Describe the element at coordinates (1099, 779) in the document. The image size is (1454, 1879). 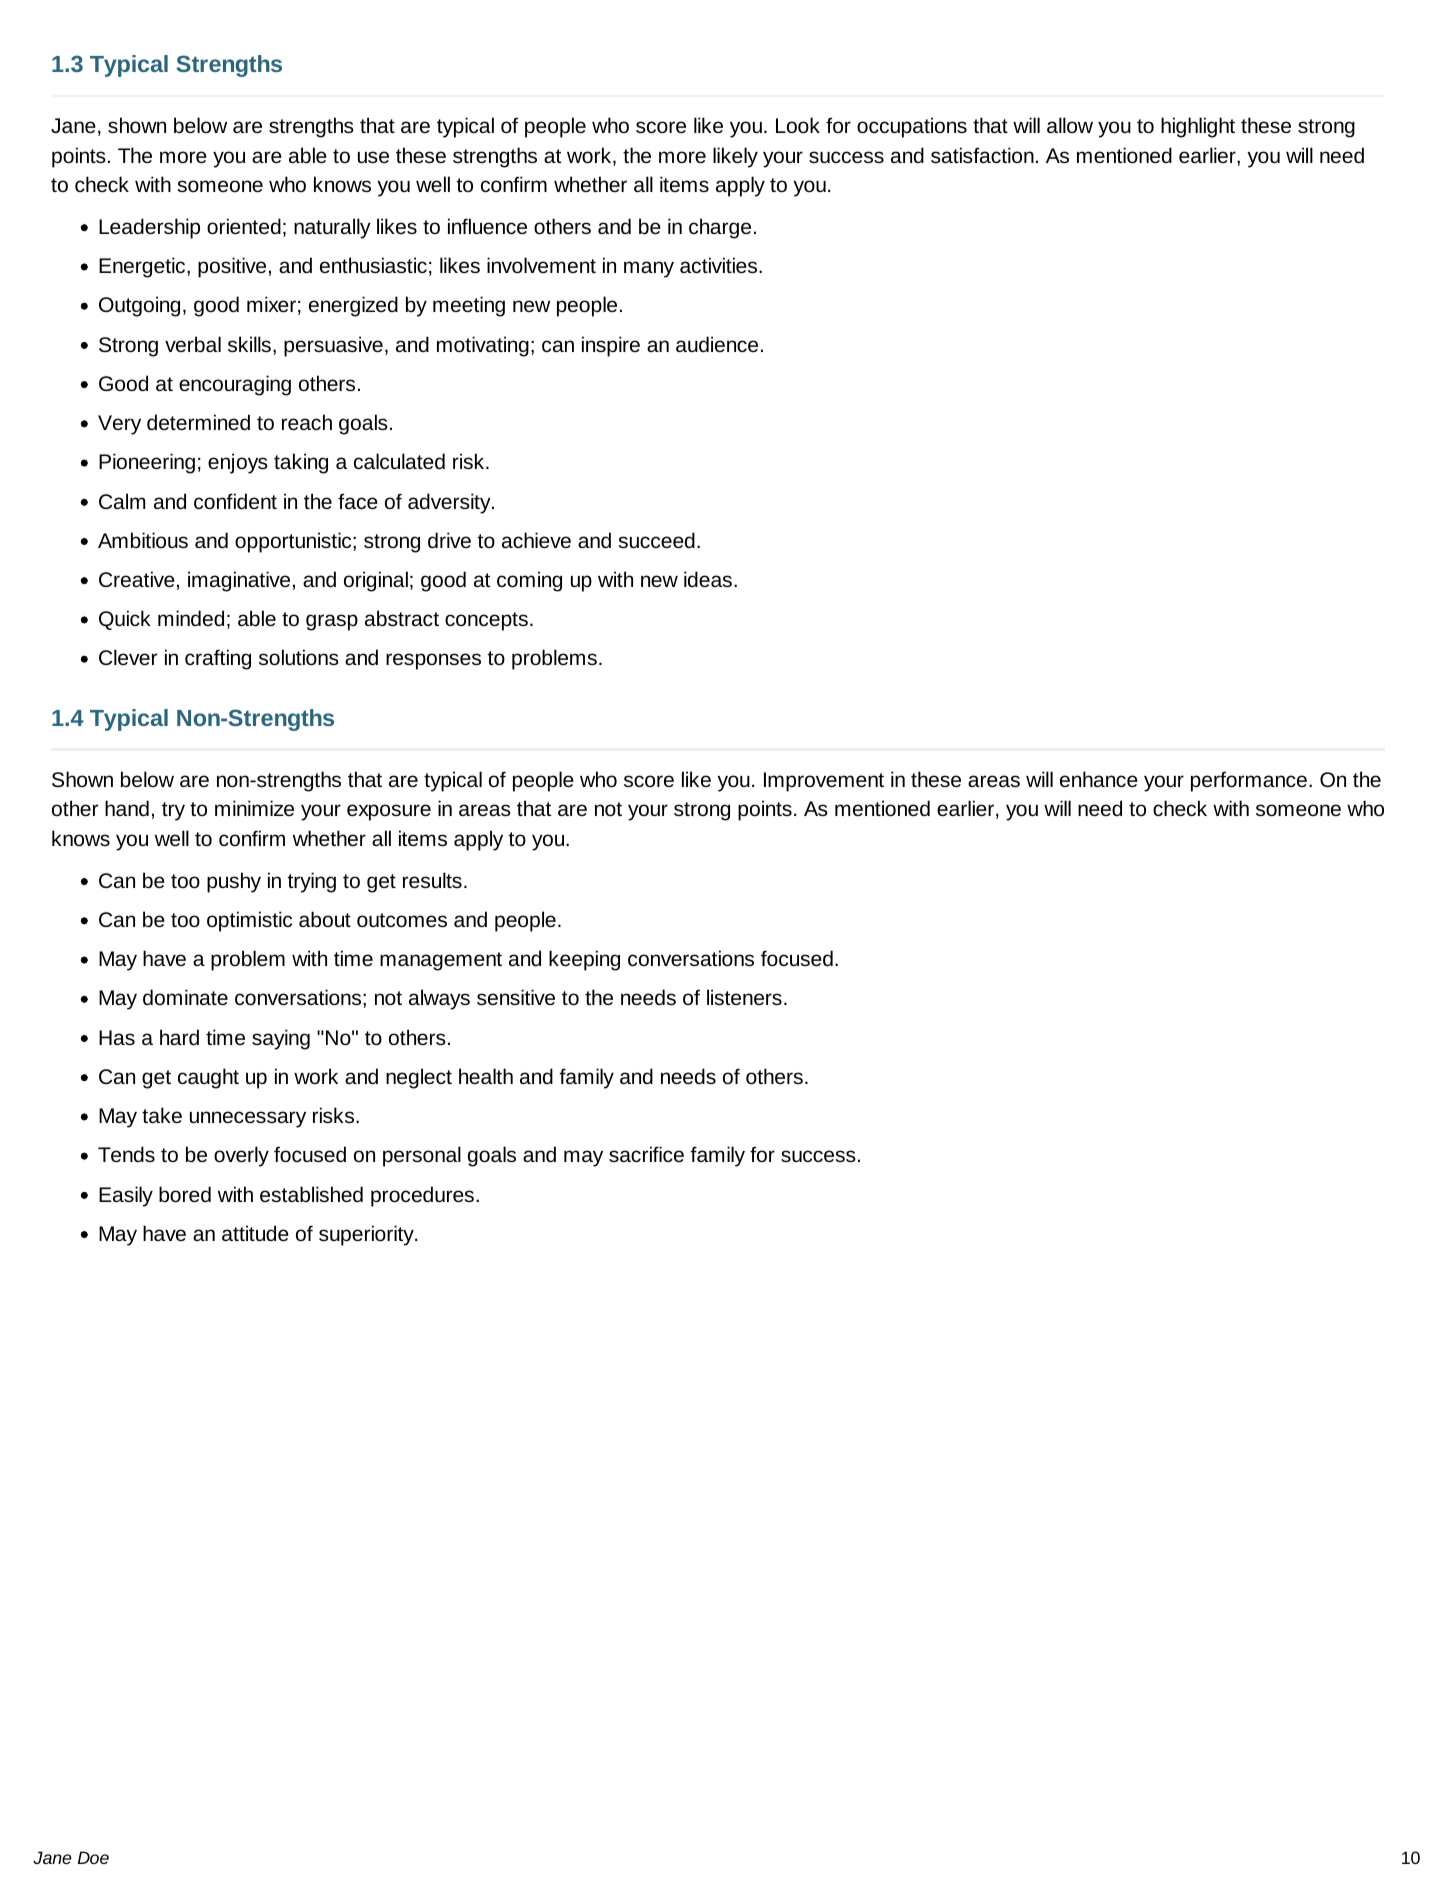
I see `enhance` at that location.
